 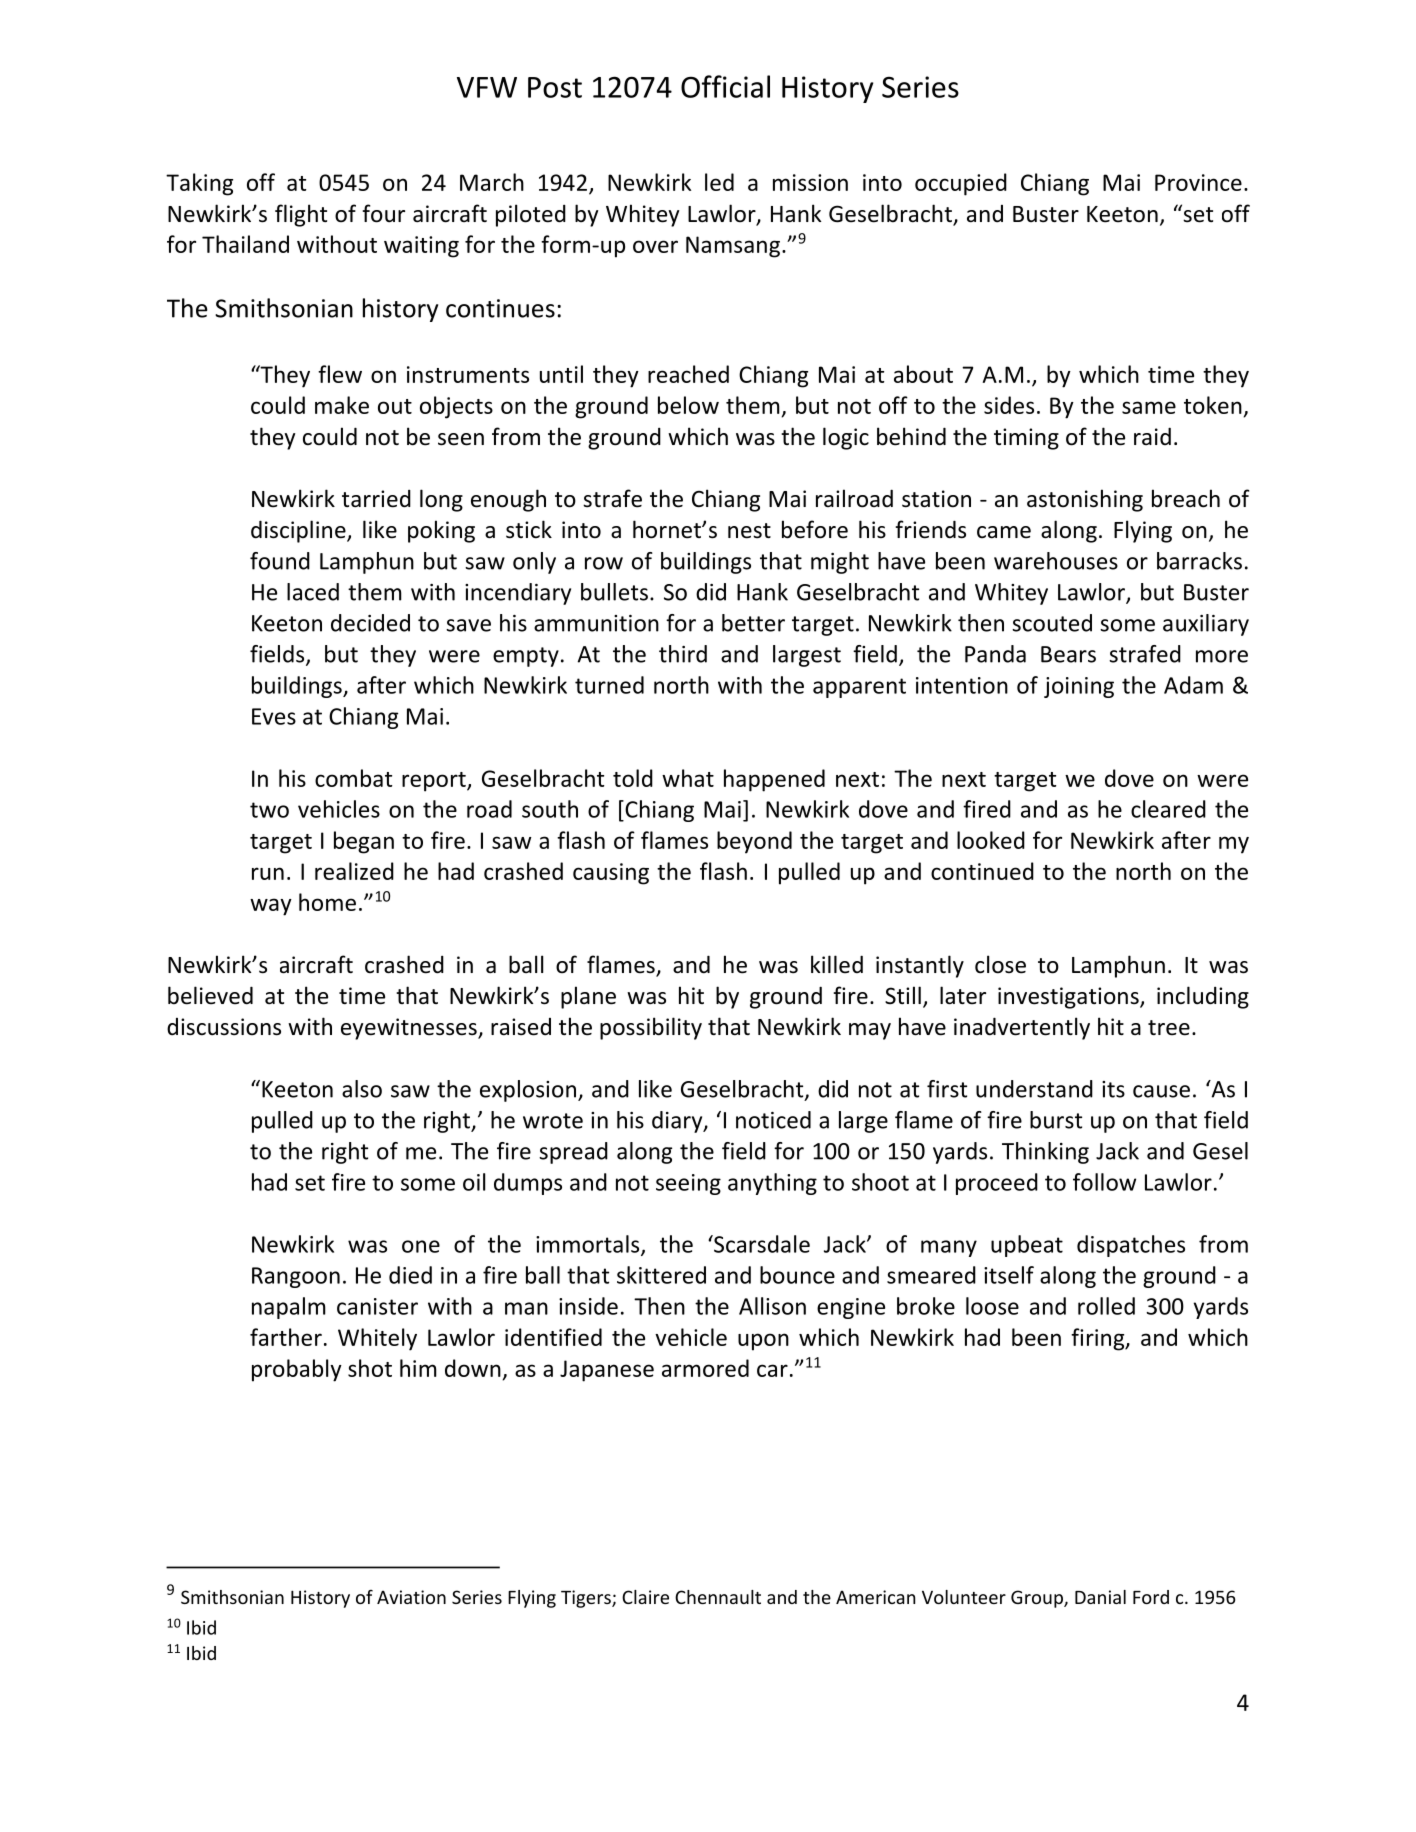 I want to click on Official, so click(x=725, y=86).
